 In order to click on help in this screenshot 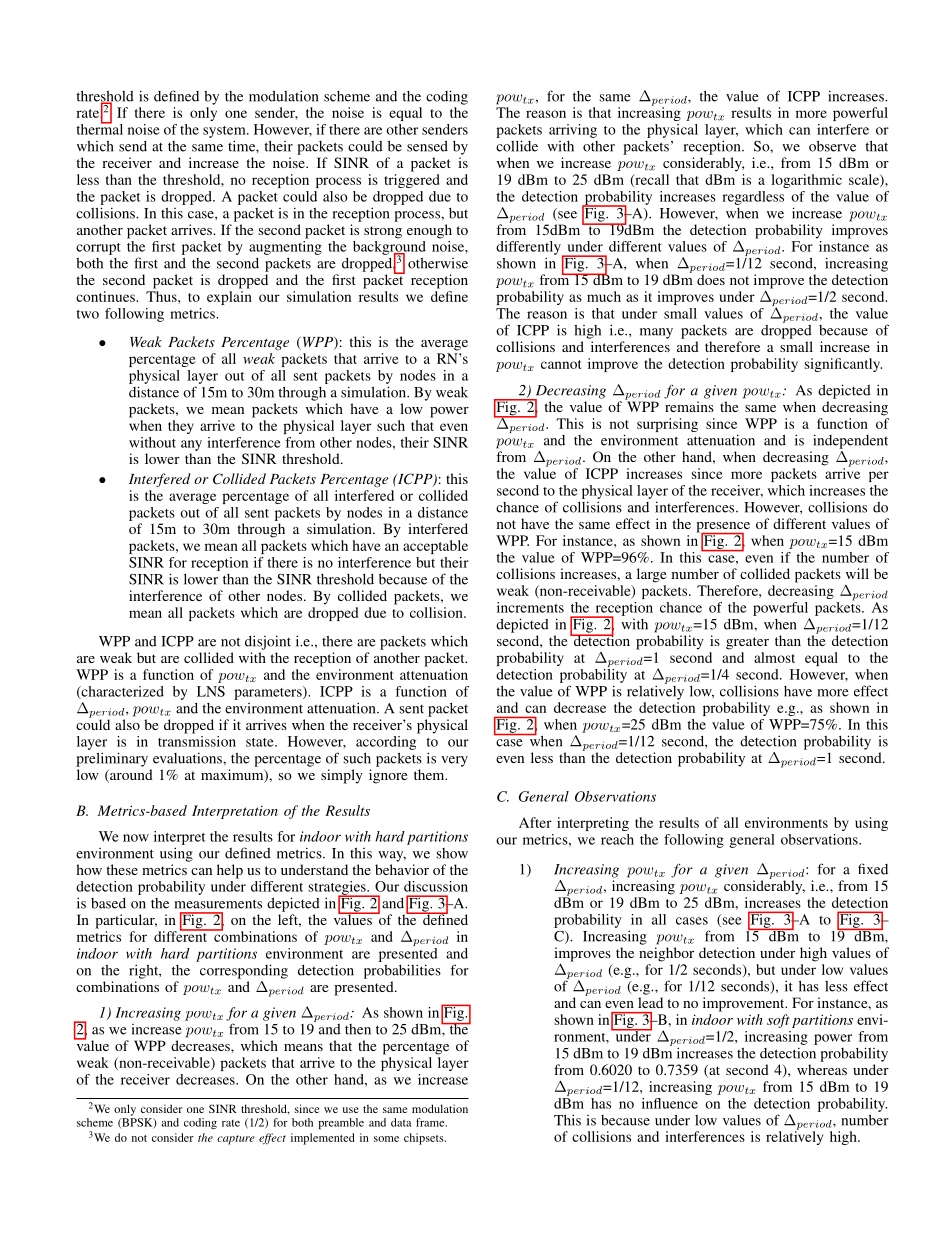, I will do `click(230, 871)`.
